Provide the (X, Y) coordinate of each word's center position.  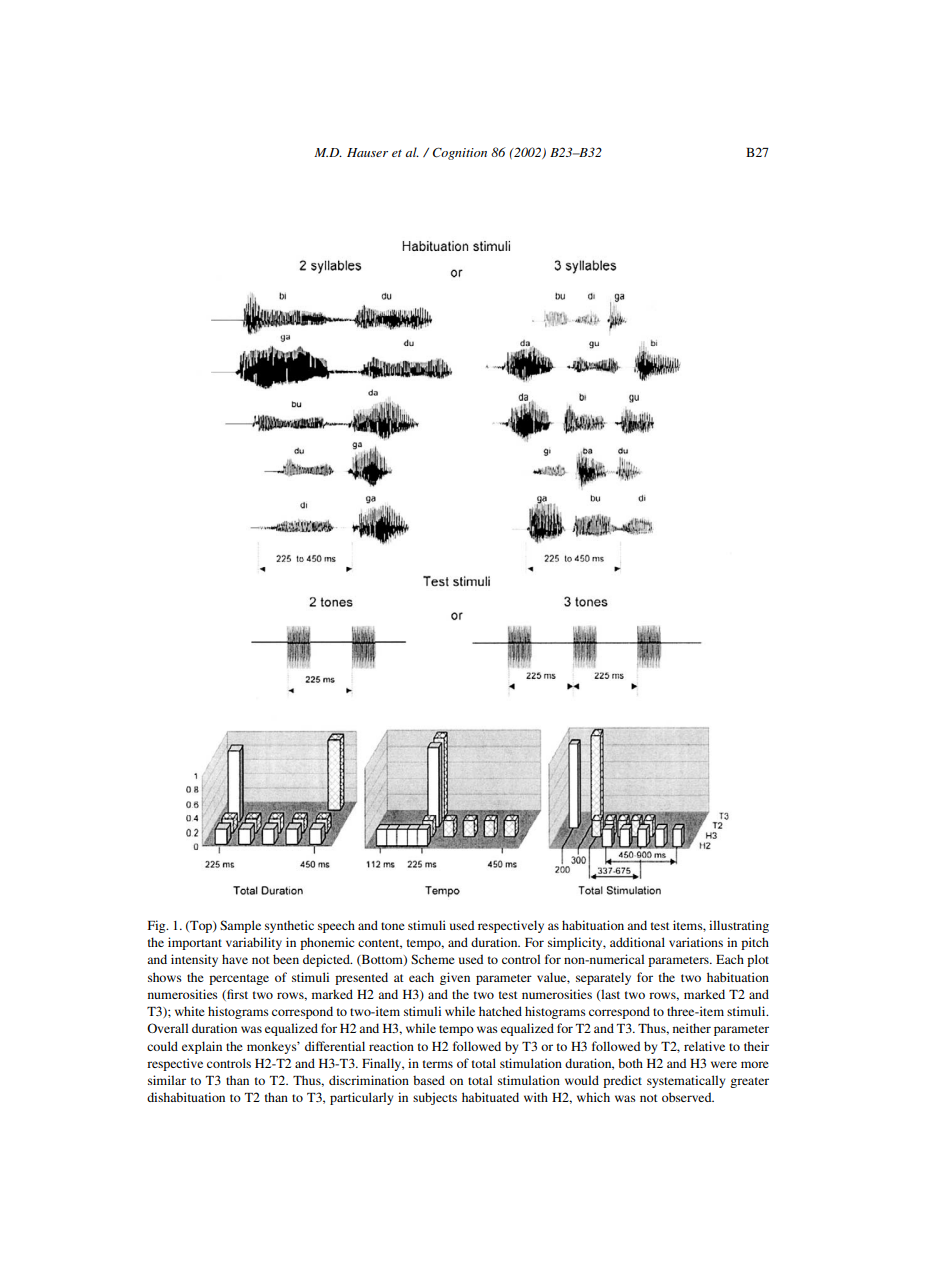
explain (202, 1047)
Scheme (433, 959)
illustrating (739, 926)
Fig (158, 926)
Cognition (460, 153)
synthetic (289, 926)
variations (696, 942)
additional (637, 942)
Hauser (367, 152)
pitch (755, 943)
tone (393, 926)
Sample (240, 926)
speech (336, 926)
